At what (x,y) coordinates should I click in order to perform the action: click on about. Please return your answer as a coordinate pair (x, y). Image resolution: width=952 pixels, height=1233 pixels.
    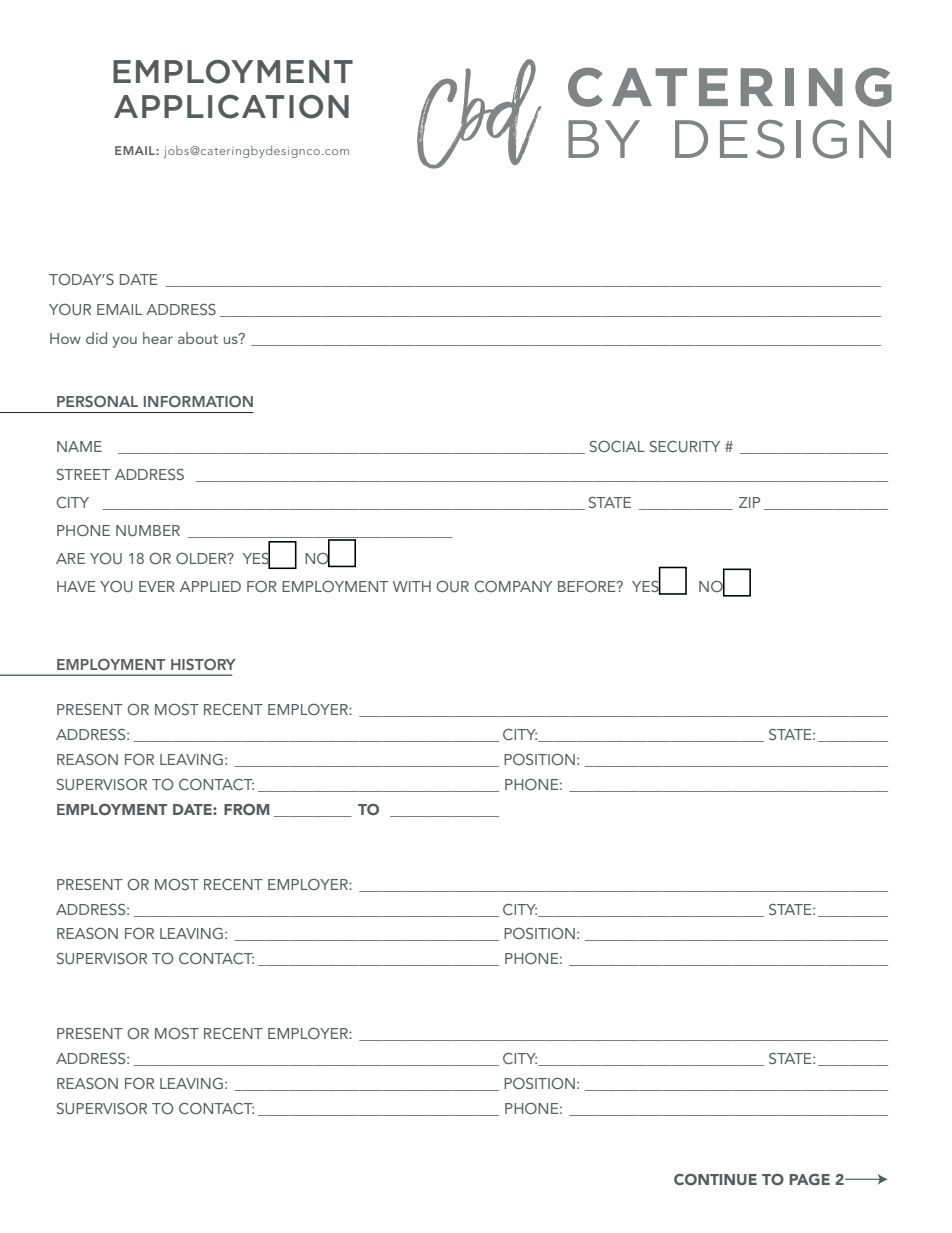
    Looking at the image, I should click on (198, 338).
